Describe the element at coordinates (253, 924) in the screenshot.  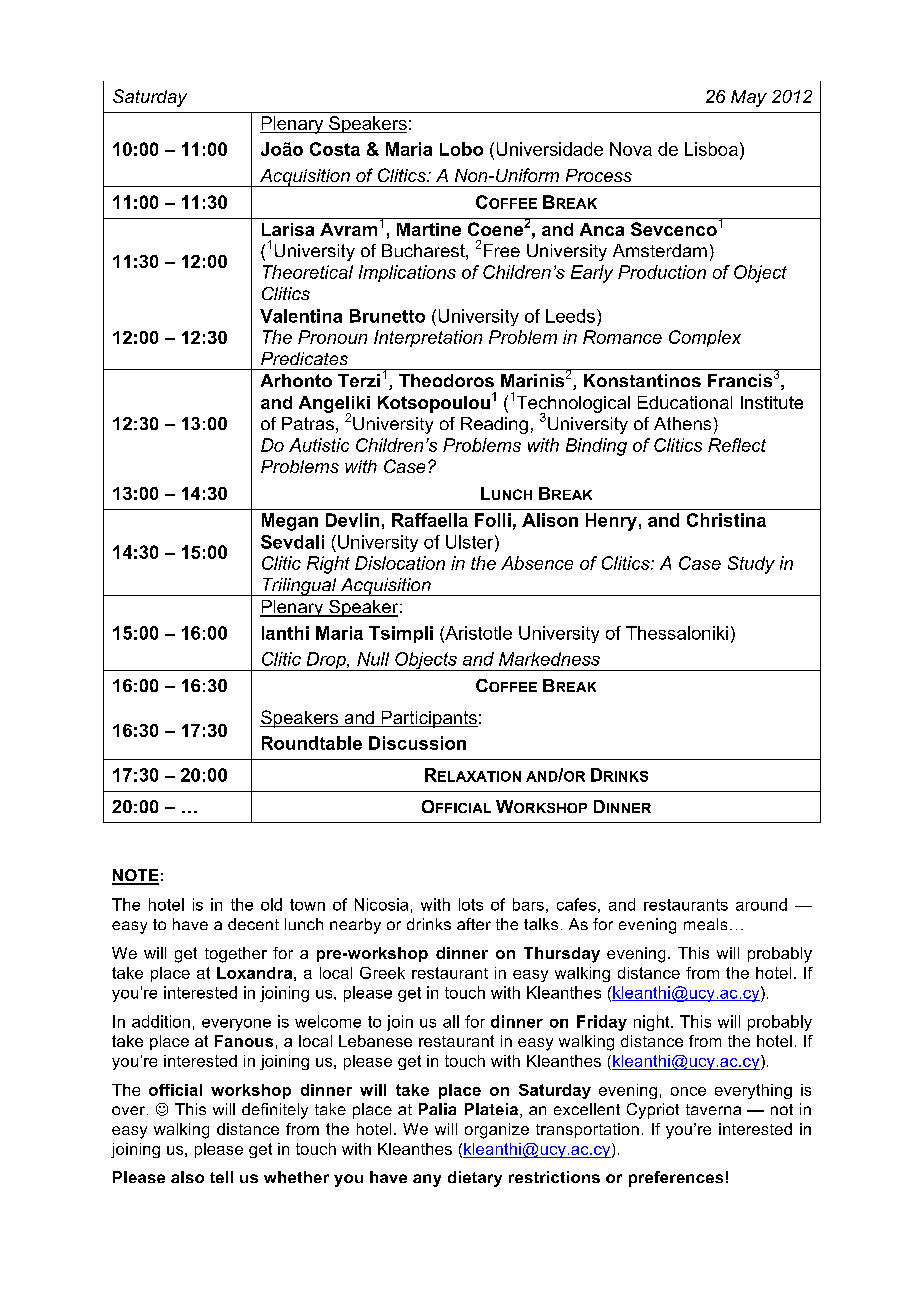
I see `decent` at that location.
